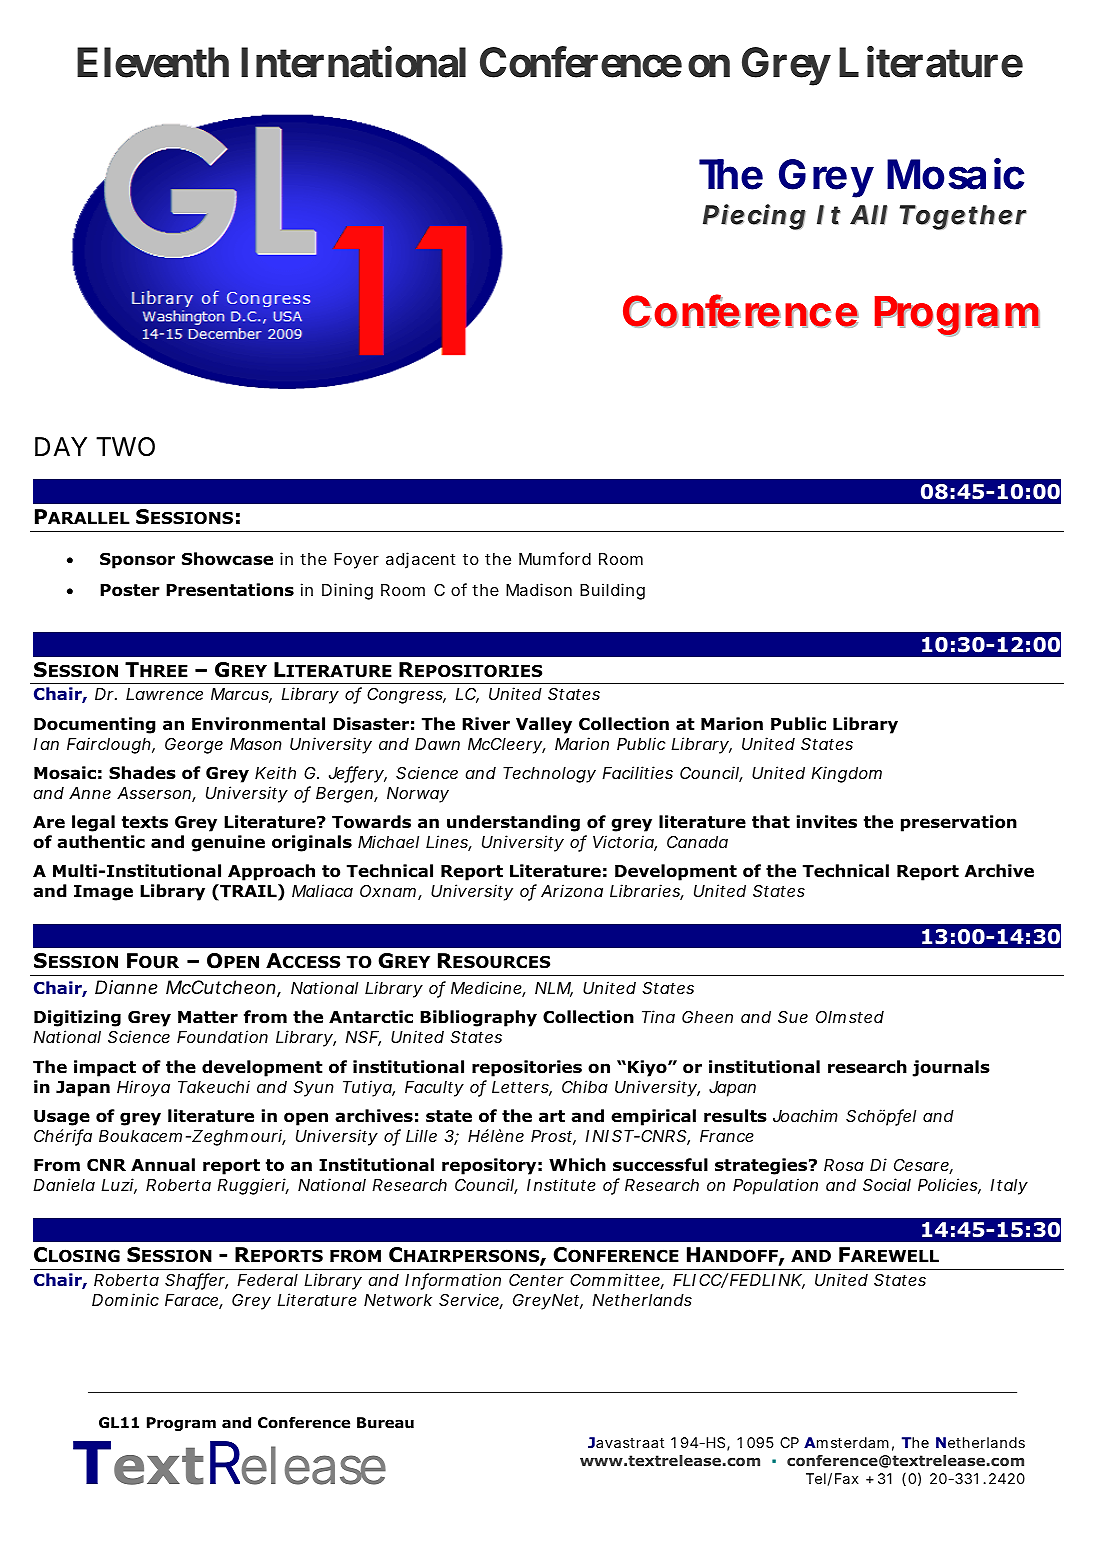 Image resolution: width=1096 pixels, height=1551 pixels. What do you see at coordinates (612, 591) in the document?
I see `Building` at bounding box center [612, 591].
